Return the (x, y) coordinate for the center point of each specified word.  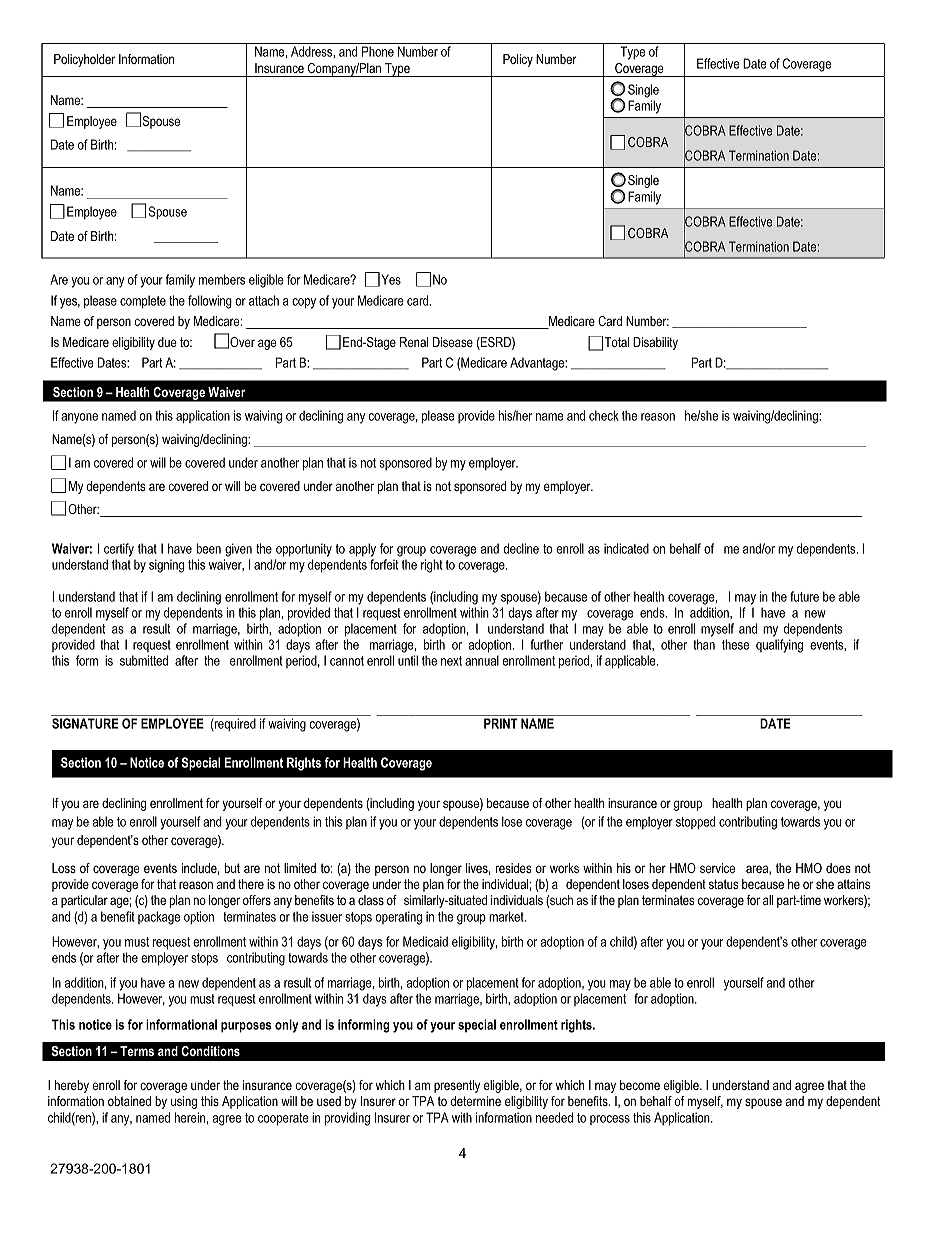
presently (457, 1086)
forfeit (384, 564)
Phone (378, 51)
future (804, 596)
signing (166, 566)
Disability (655, 343)
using (184, 1102)
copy (304, 303)
